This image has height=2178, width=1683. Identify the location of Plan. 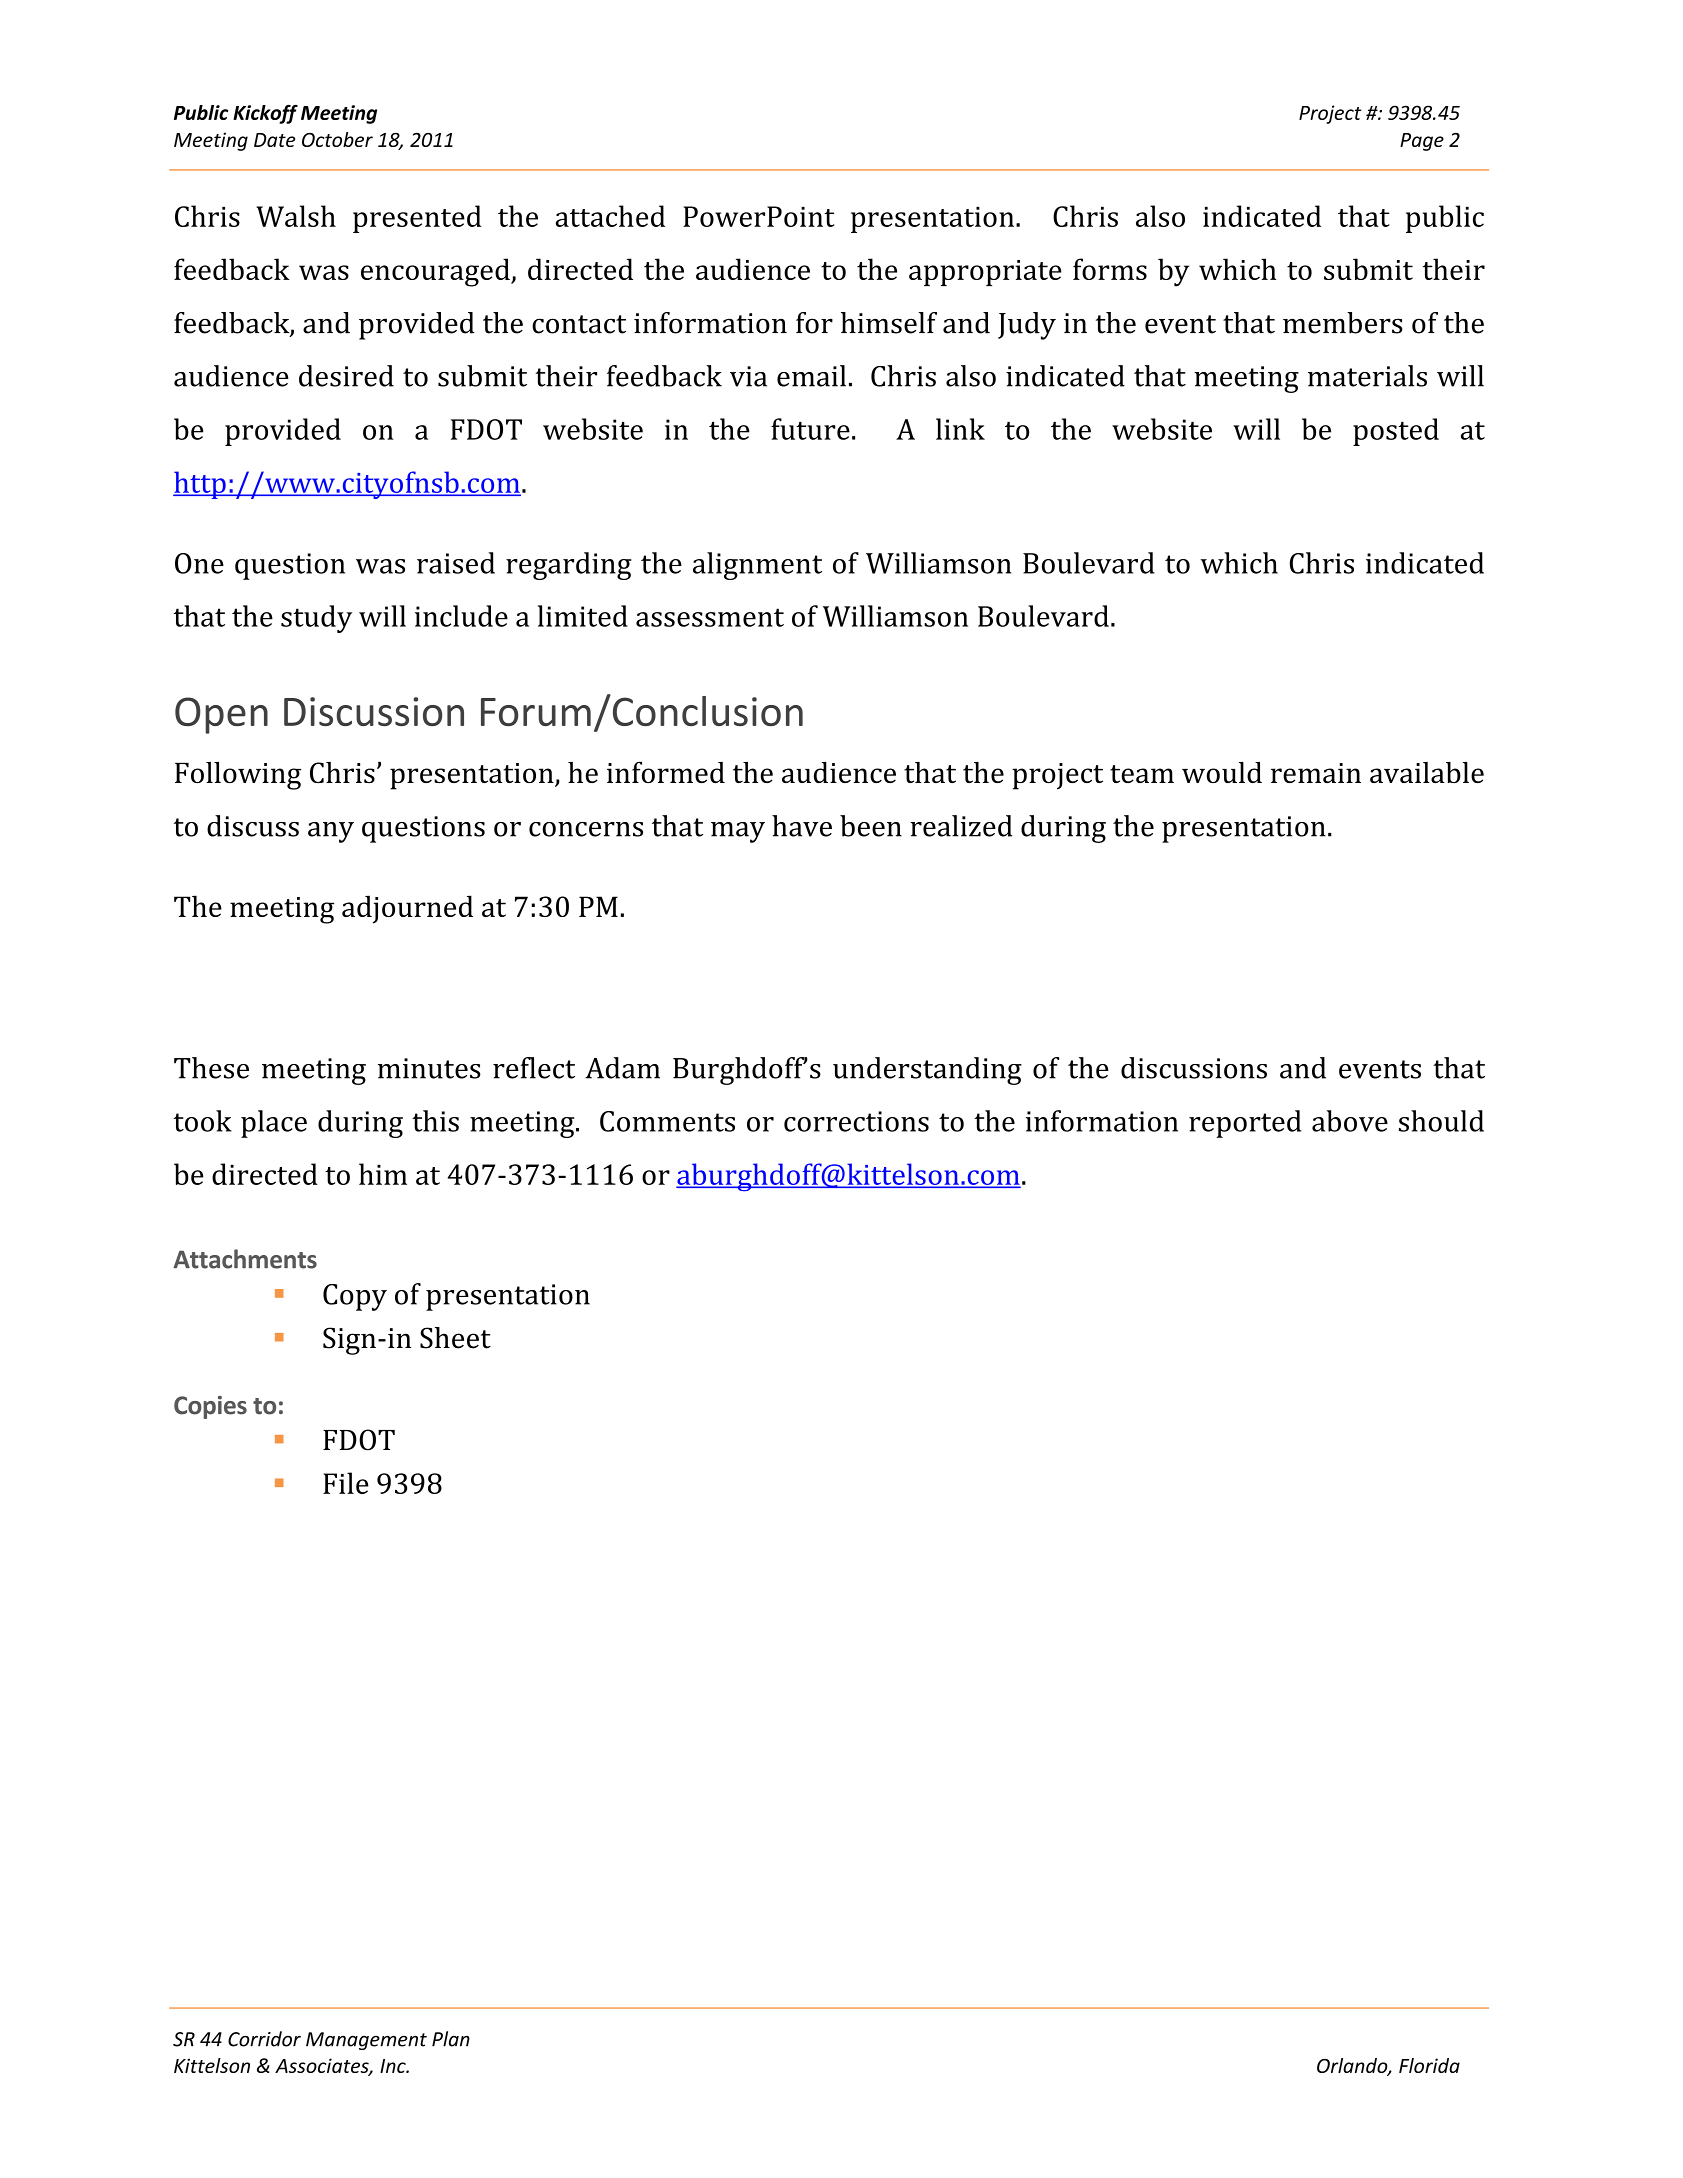
(451, 2039).
